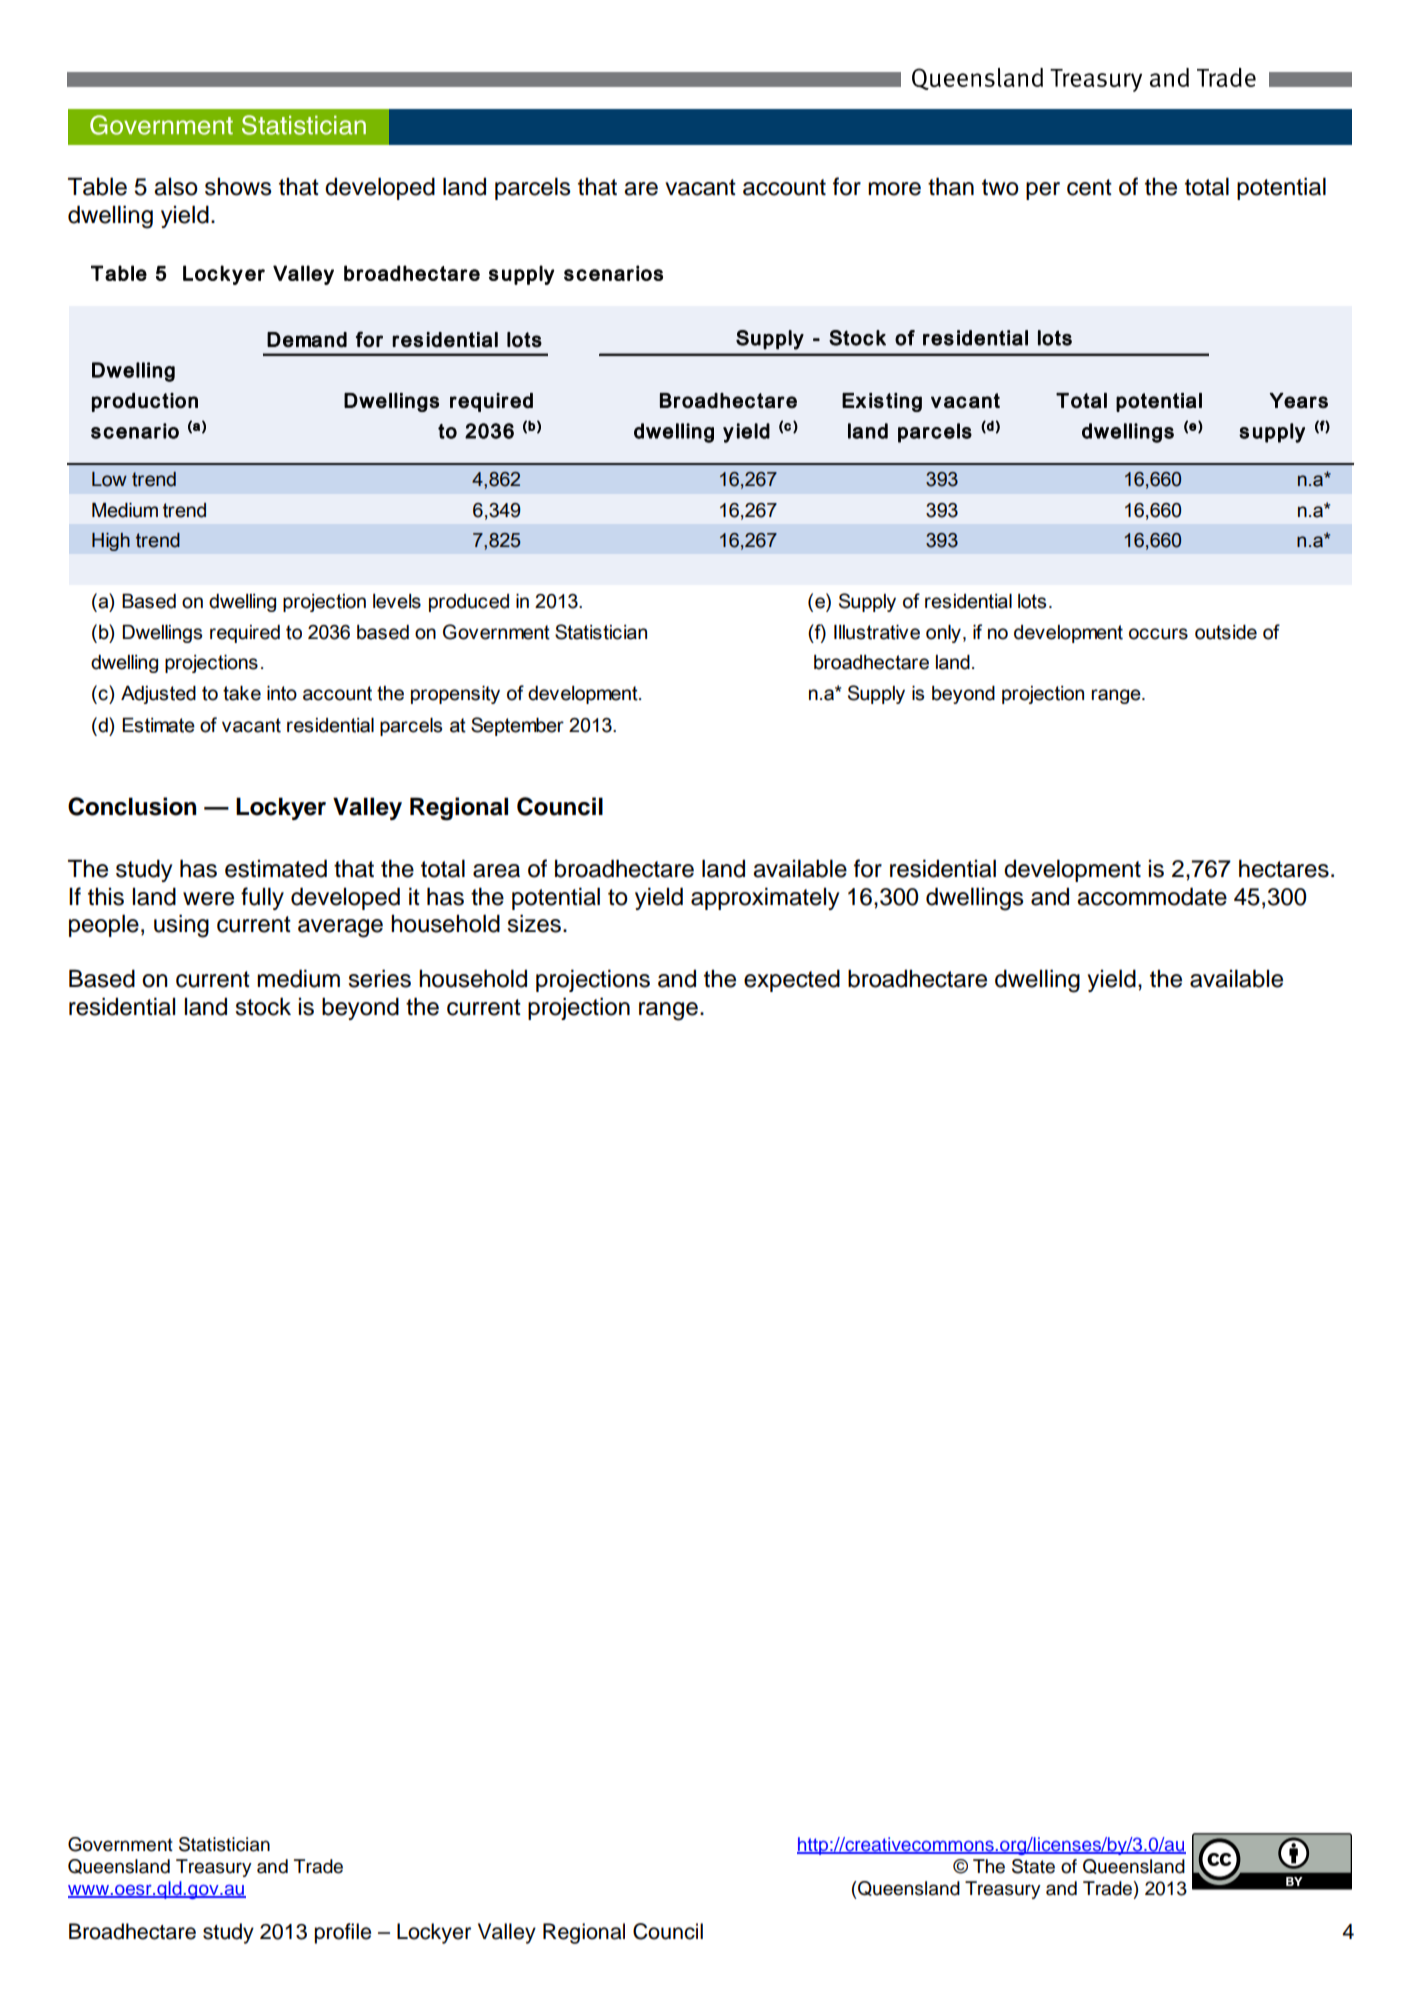 This image has width=1422, height=2012. I want to click on expected, so click(792, 980).
